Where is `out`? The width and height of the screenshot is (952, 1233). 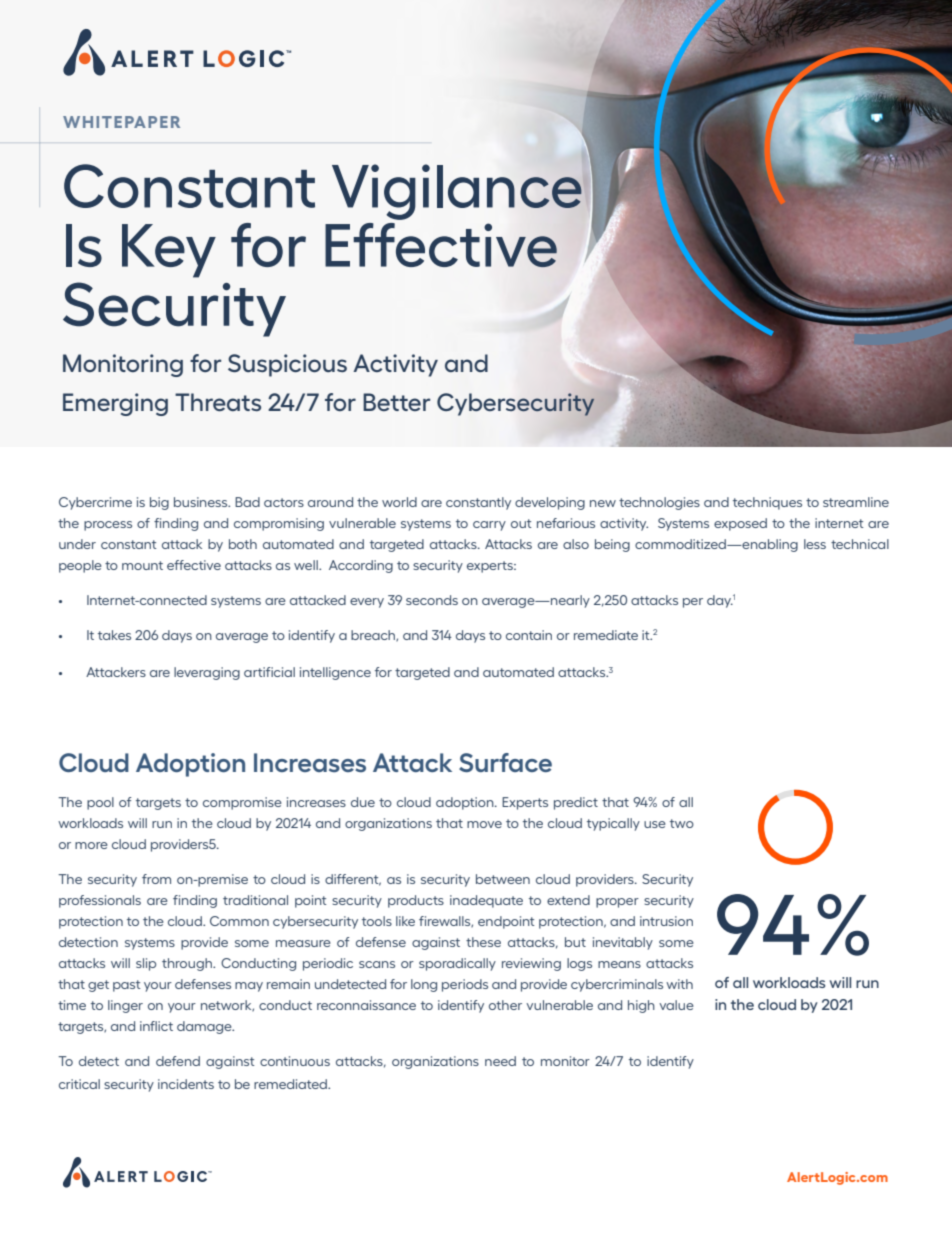
out is located at coordinates (521, 523).
